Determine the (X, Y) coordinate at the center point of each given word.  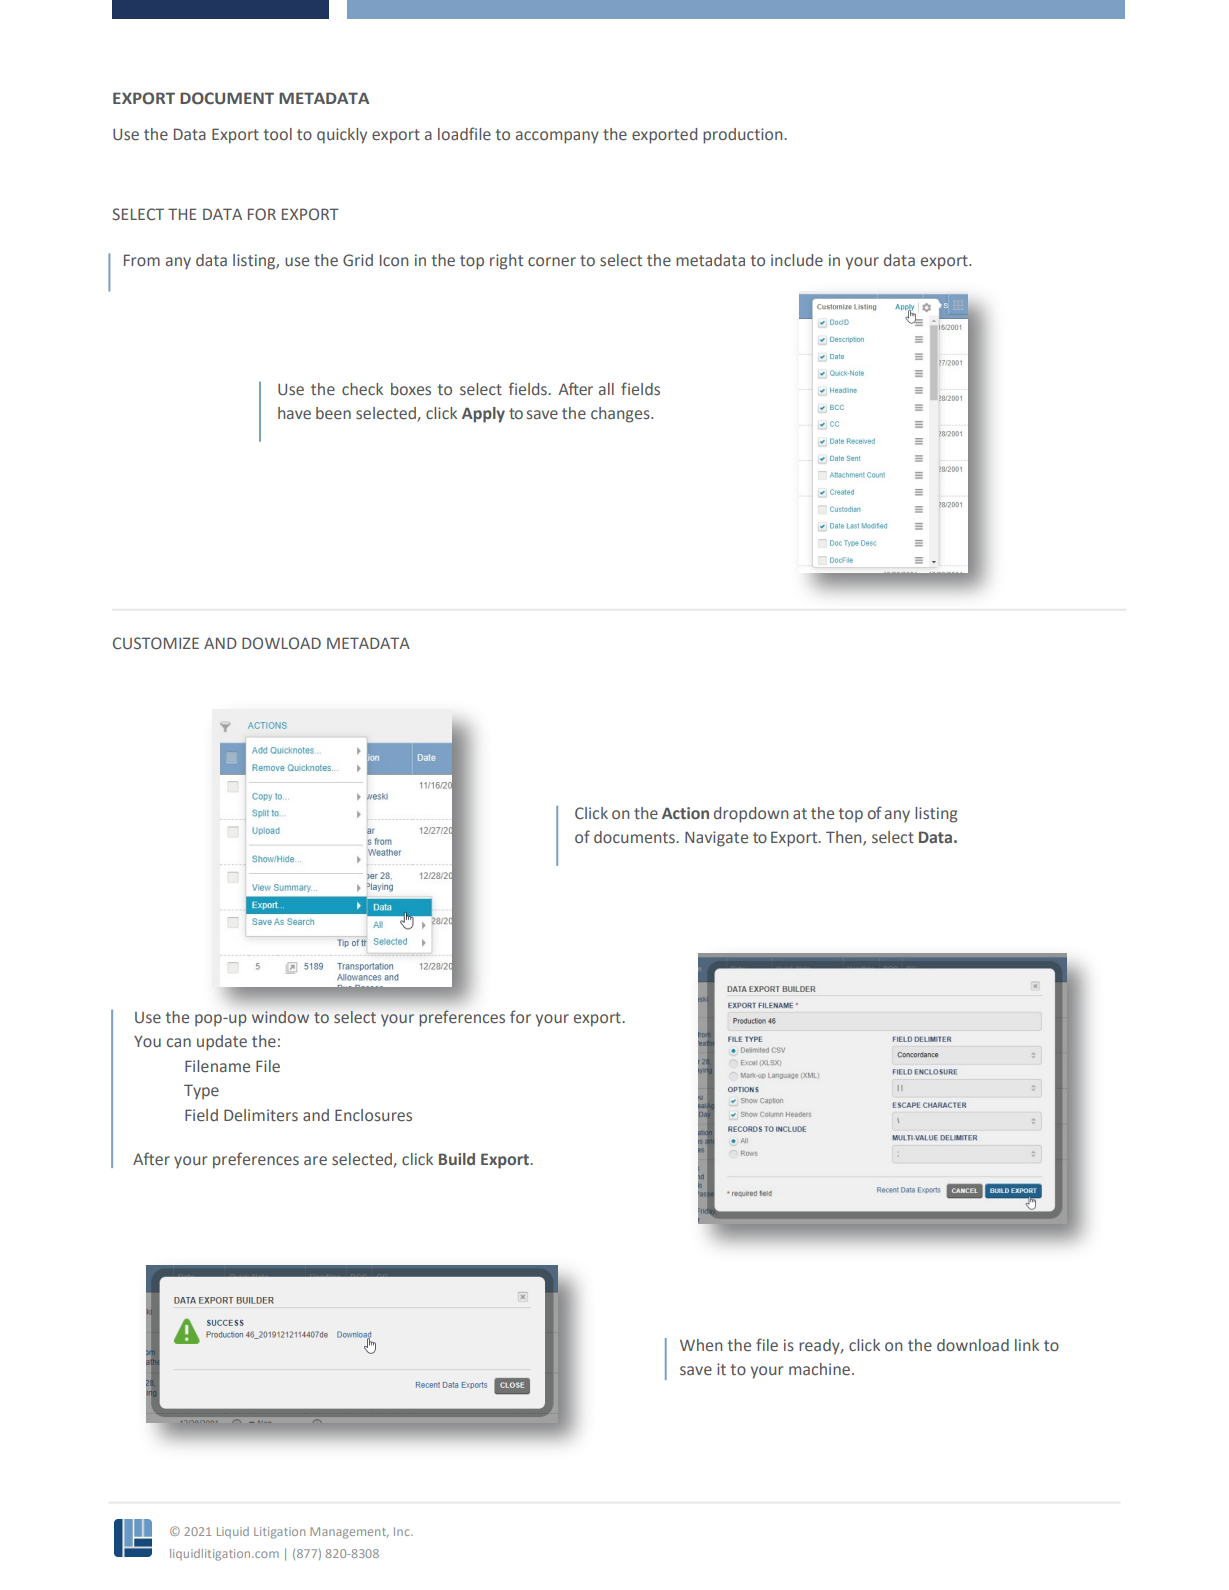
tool (278, 134)
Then (845, 838)
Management (349, 1533)
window (280, 1017)
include (797, 260)
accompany (557, 137)
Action (685, 813)
